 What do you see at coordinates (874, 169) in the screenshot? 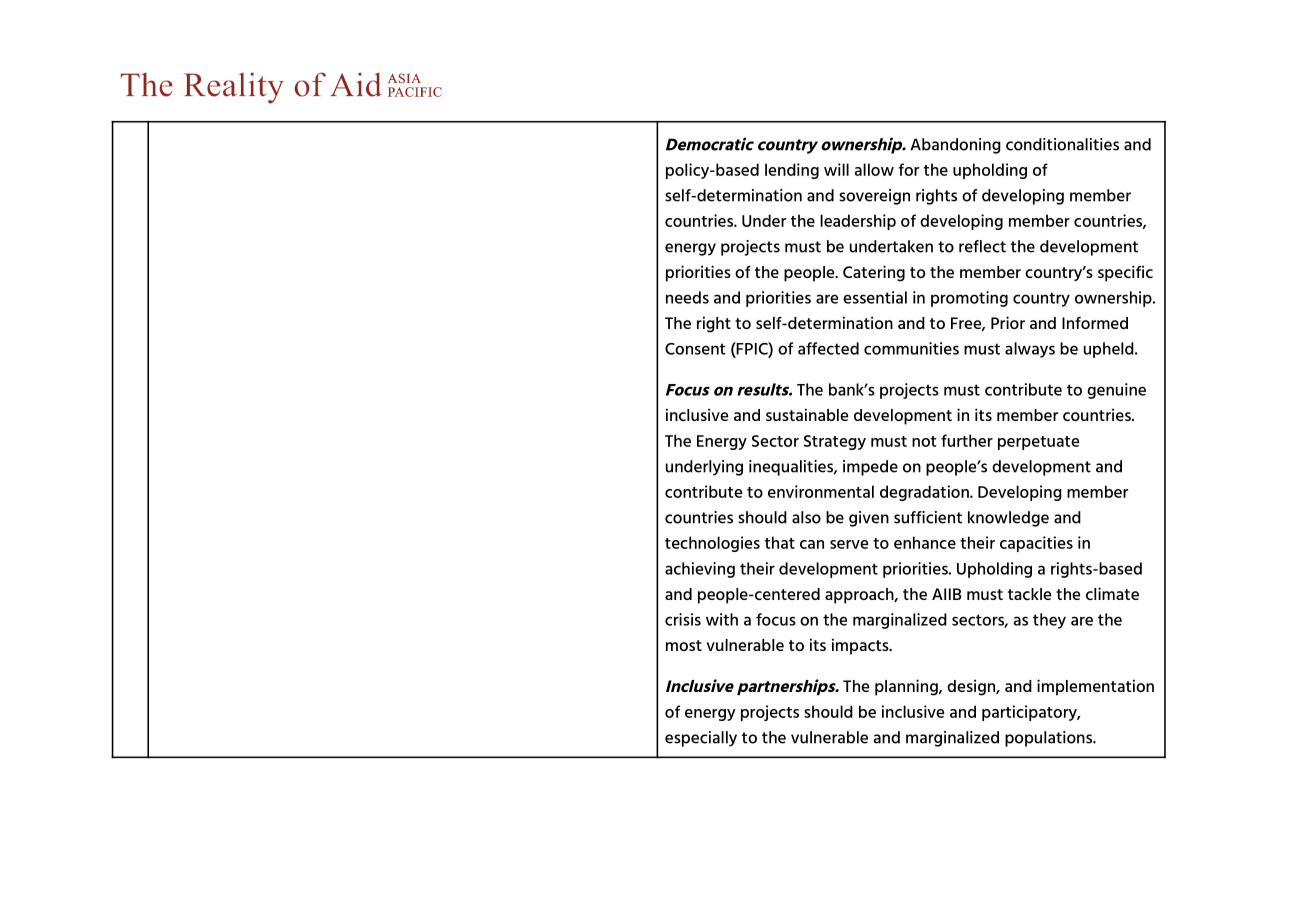
I see `allow` at bounding box center [874, 169].
